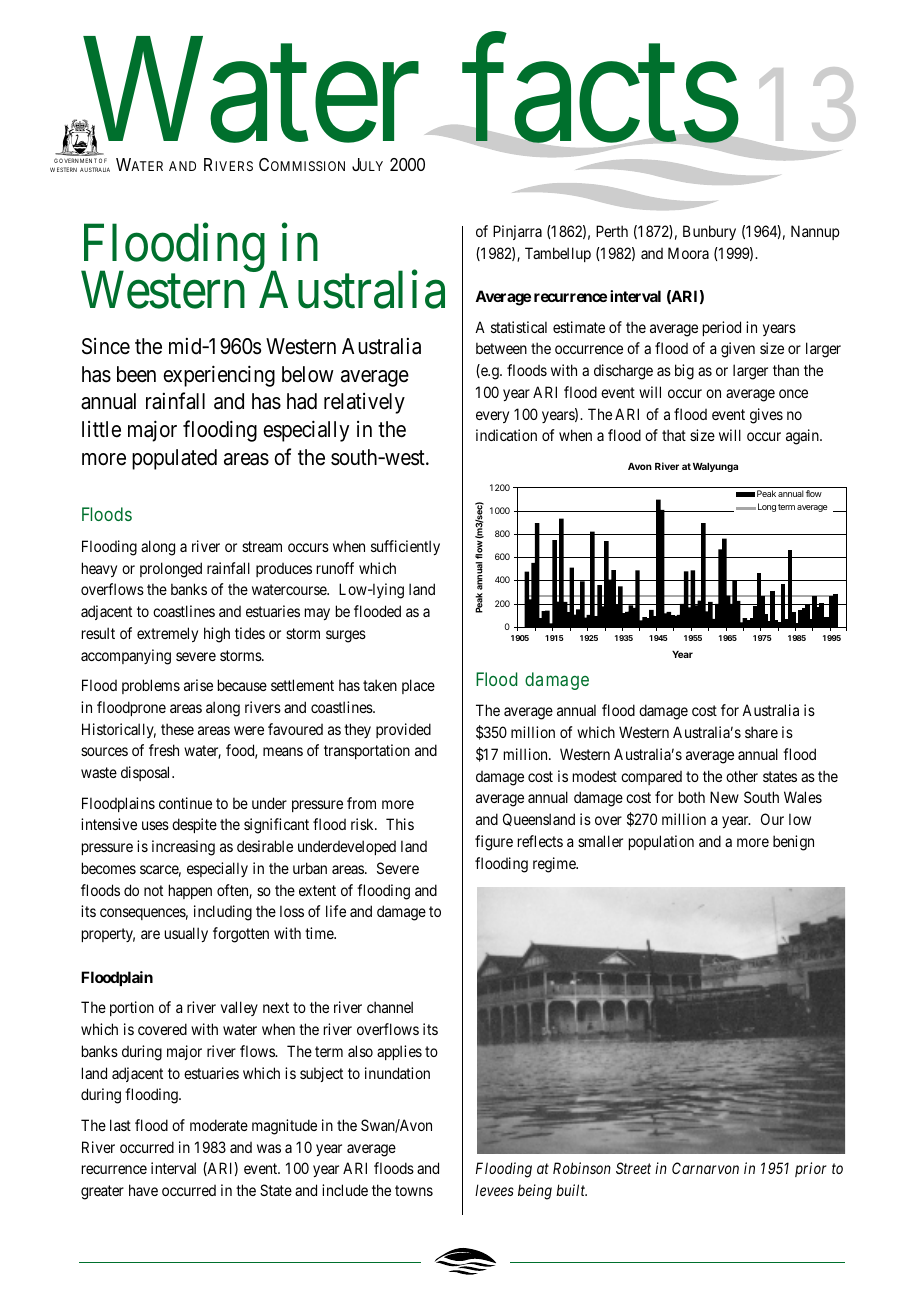  I want to click on population, so click(661, 842).
